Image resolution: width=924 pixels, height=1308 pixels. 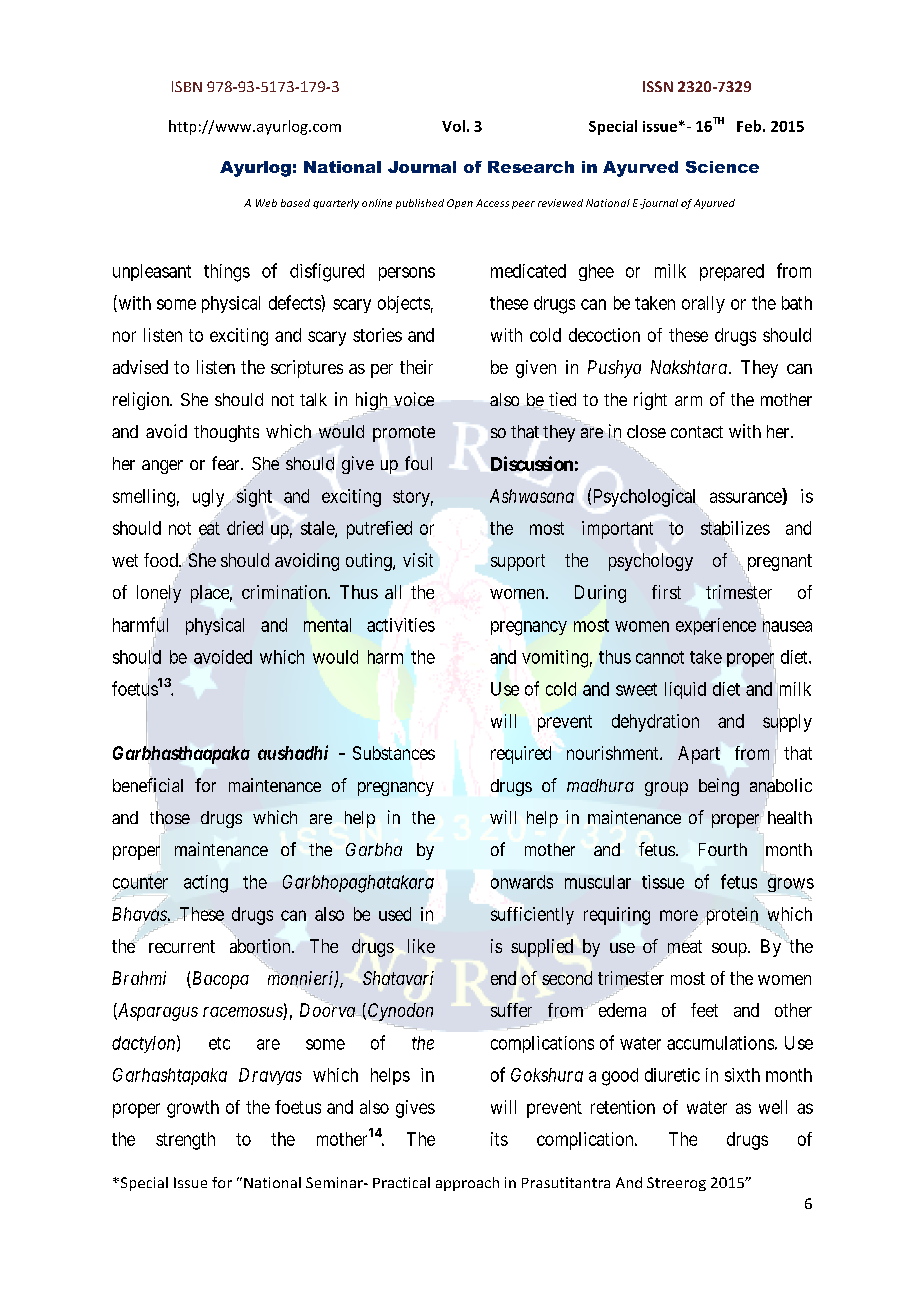 What do you see at coordinates (732, 916) in the page?
I see `protein` at bounding box center [732, 916].
